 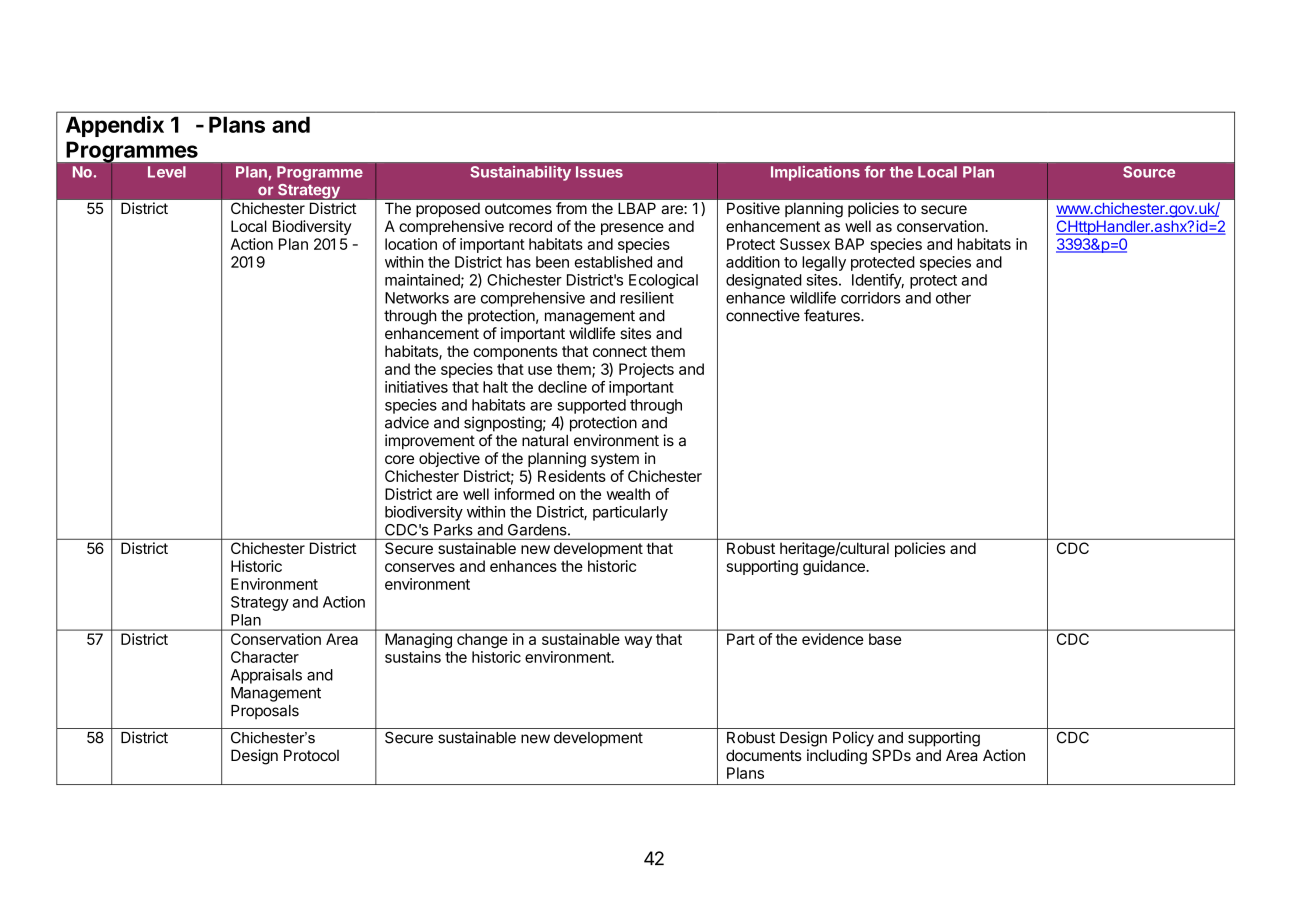 I want to click on documents, so click(x=764, y=755).
